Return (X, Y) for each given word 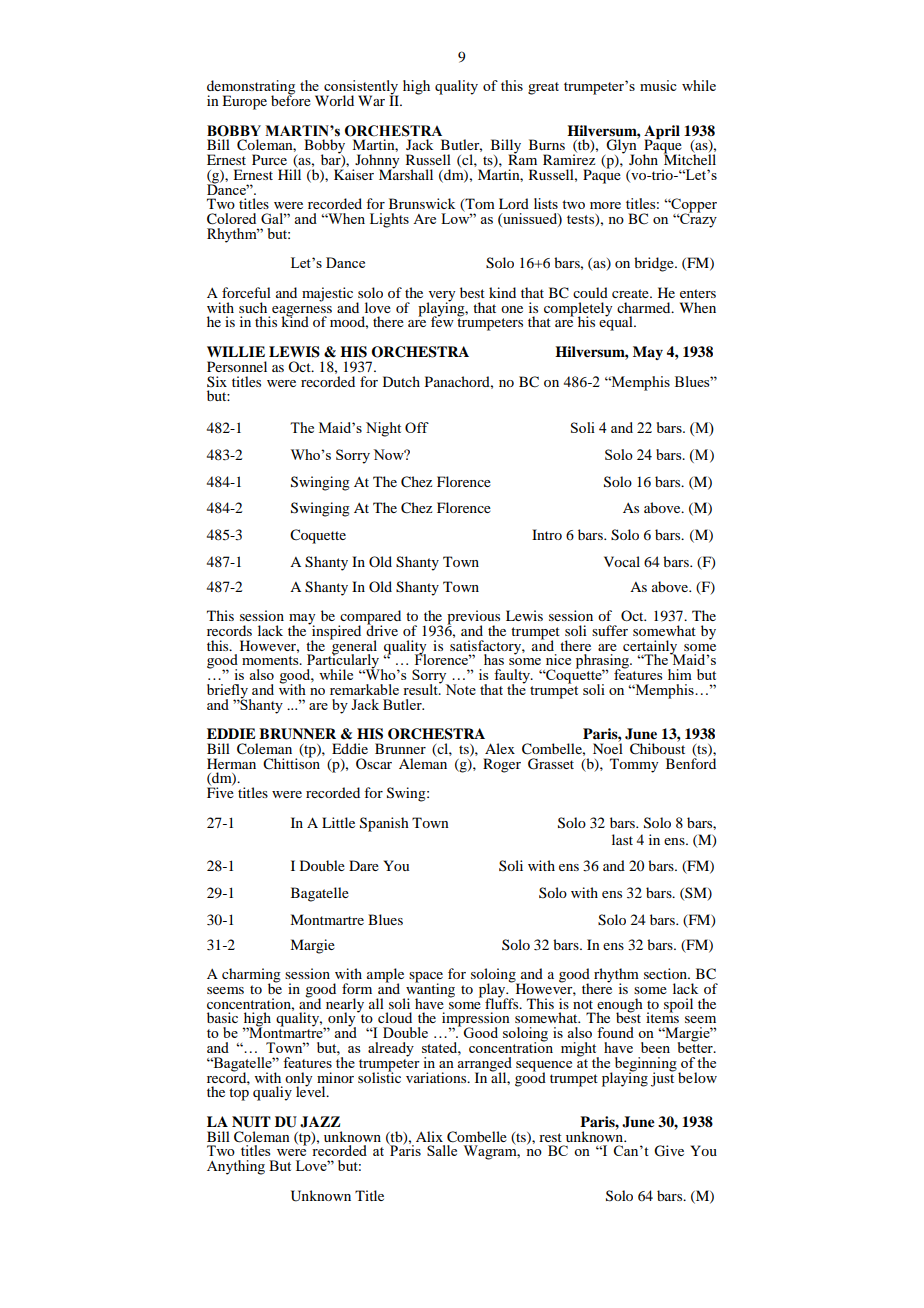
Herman (231, 763)
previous (473, 618)
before (291, 99)
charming (251, 976)
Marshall (406, 173)
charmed (645, 307)
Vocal (622, 561)
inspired (335, 632)
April (662, 133)
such (253, 307)
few (442, 320)
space (426, 978)
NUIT (251, 1122)
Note (460, 689)
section (667, 973)
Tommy (634, 765)
